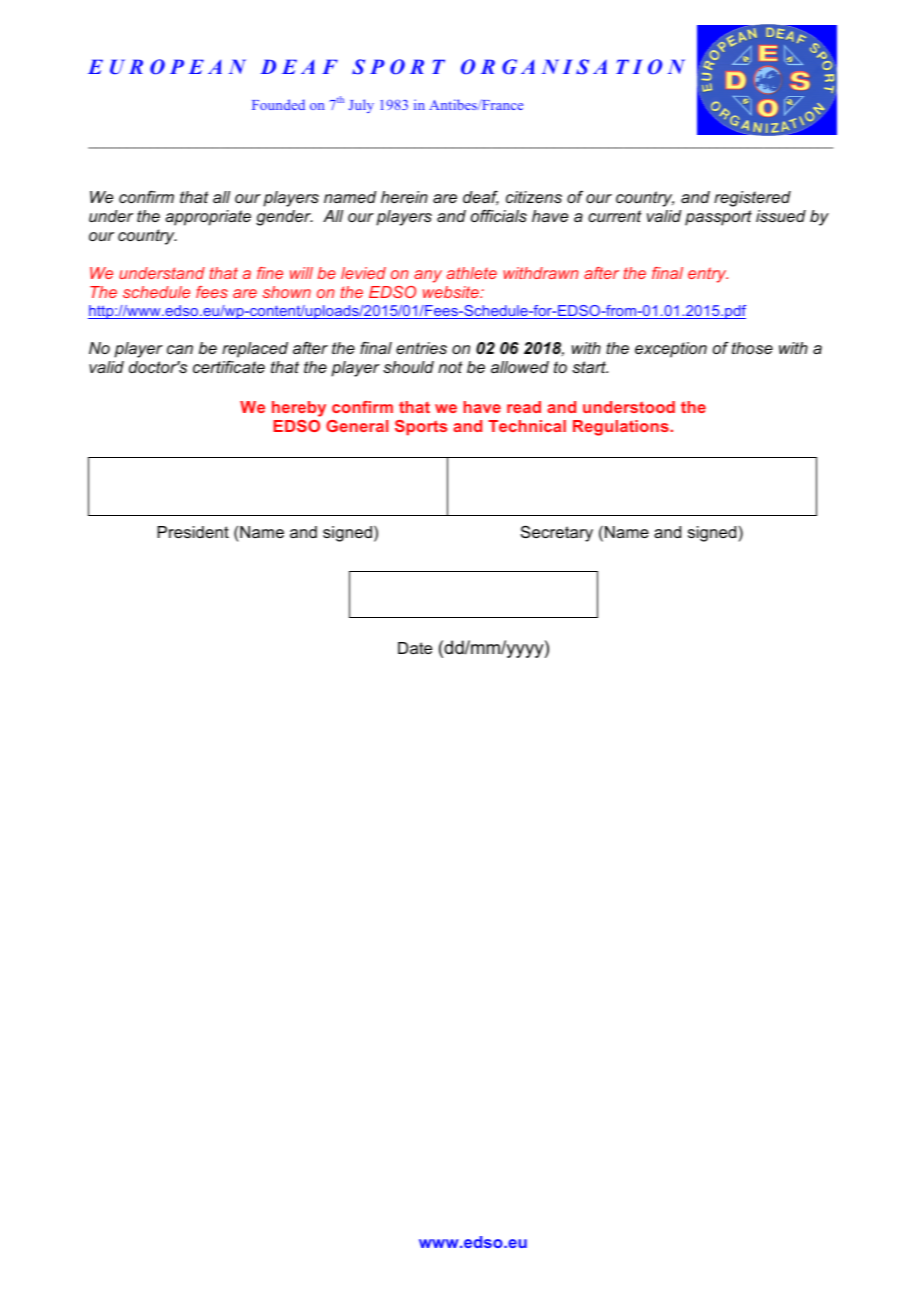  I want to click on not, so click(450, 367).
